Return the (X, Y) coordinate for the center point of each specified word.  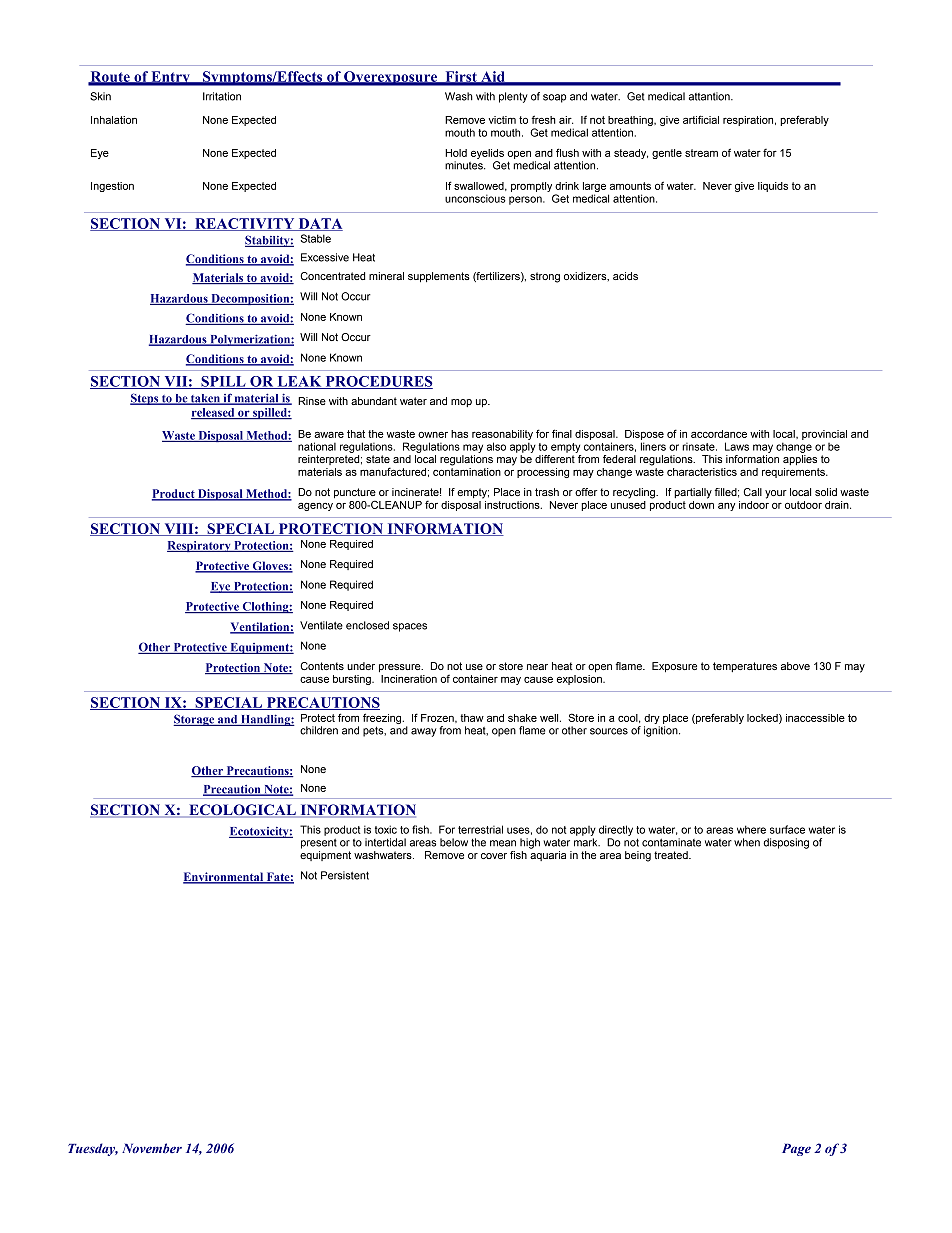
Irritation (222, 96)
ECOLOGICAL (242, 811)
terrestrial (480, 829)
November (152, 1148)
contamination (467, 470)
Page (796, 1150)
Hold (456, 153)
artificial (701, 119)
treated (672, 855)
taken (205, 399)
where (751, 829)
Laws (737, 446)
